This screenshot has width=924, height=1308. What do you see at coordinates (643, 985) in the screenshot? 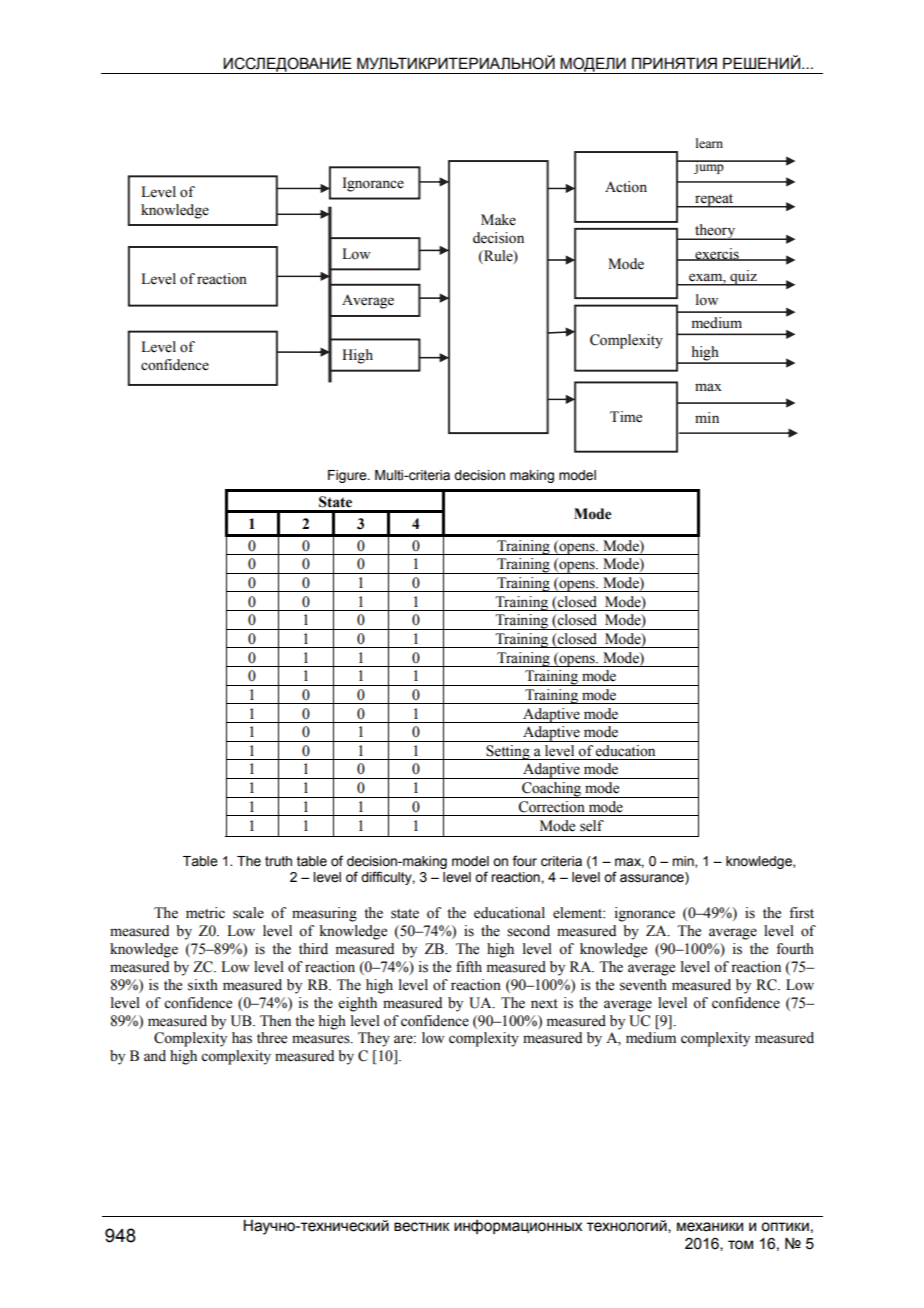
I see `seventh` at bounding box center [643, 985].
